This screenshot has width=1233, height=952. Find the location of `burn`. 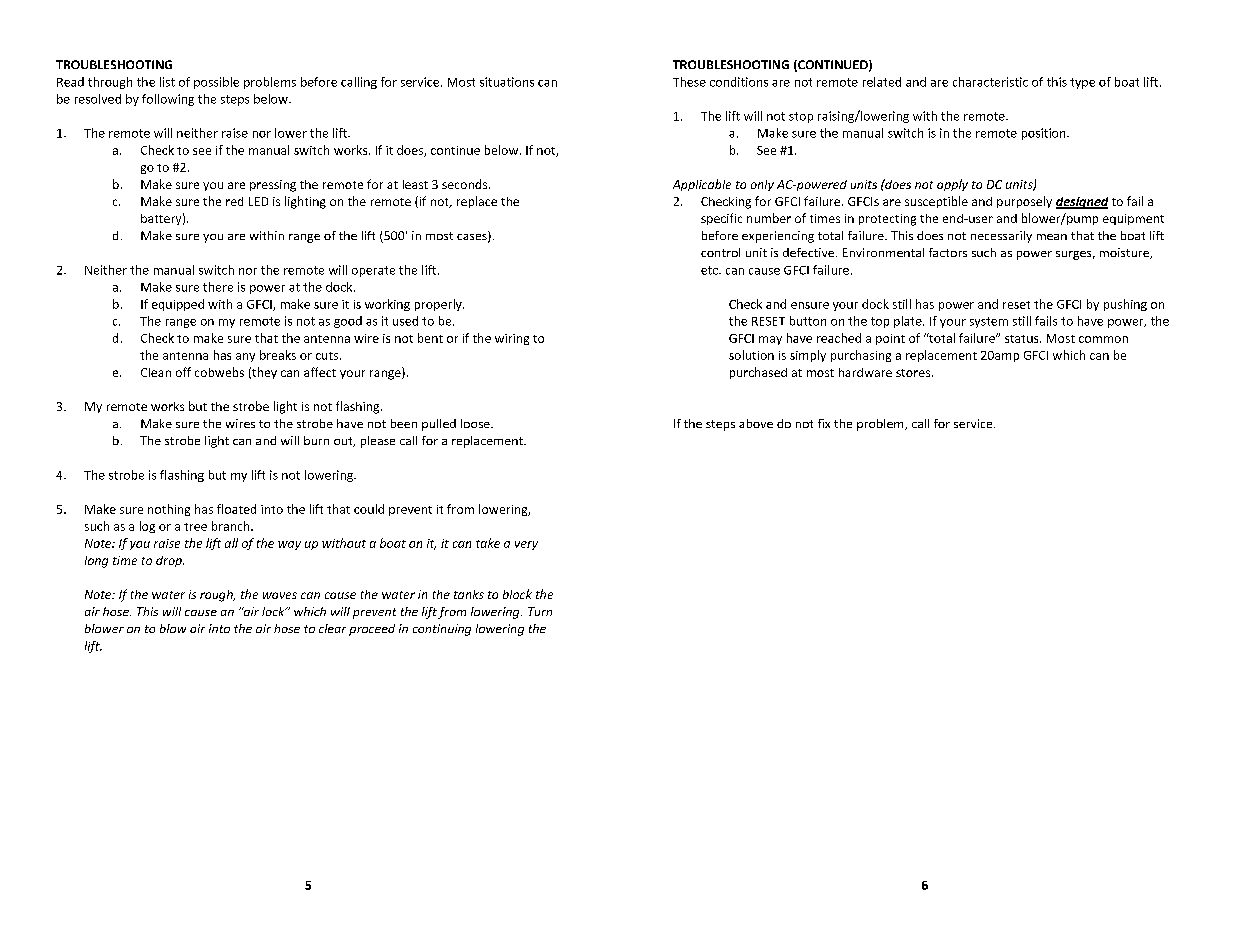

burn is located at coordinates (316, 440).
